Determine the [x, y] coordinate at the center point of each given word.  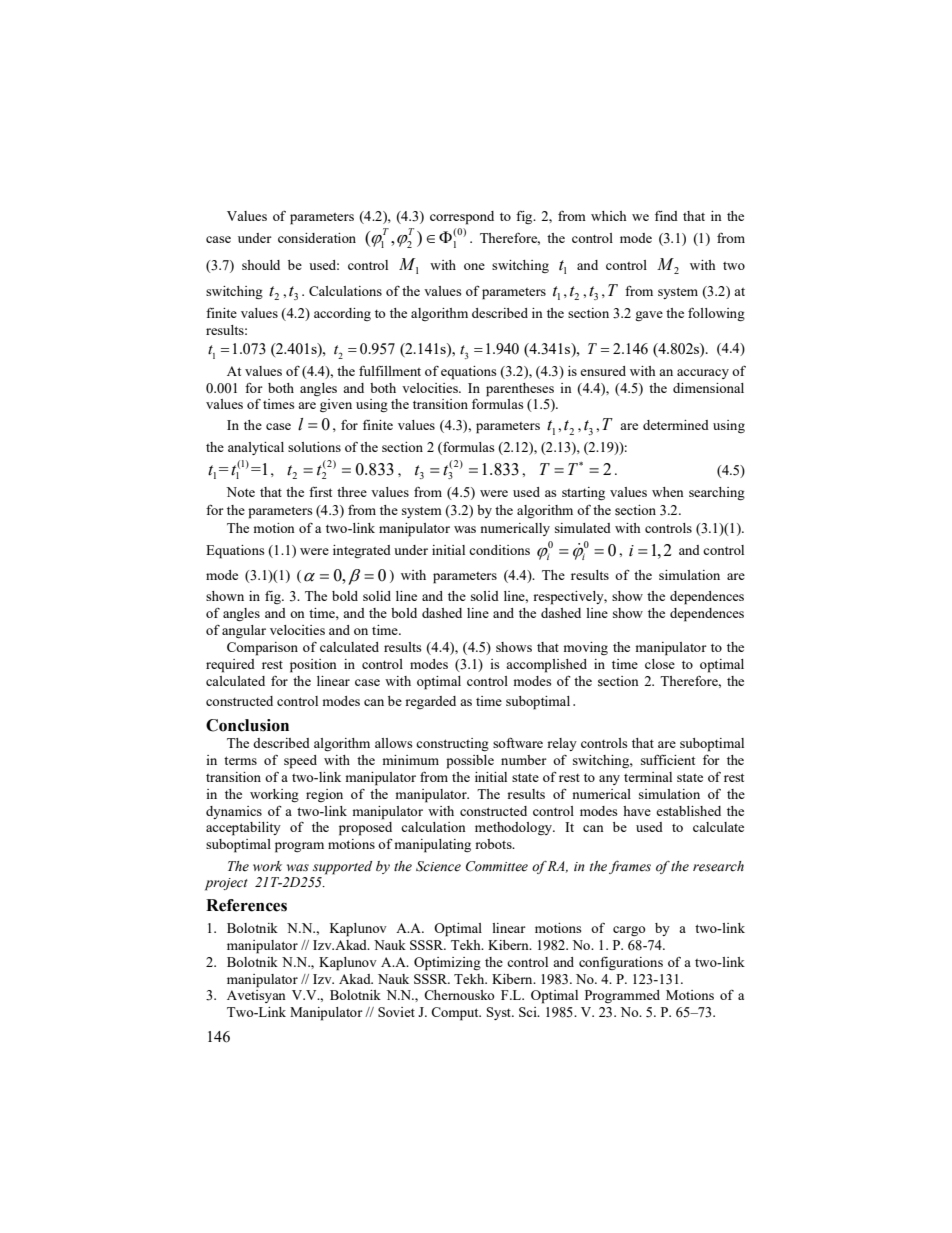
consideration [317, 238]
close [660, 664]
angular [244, 631]
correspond [462, 218]
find [666, 216]
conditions [499, 550]
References [246, 905]
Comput [456, 1014]
